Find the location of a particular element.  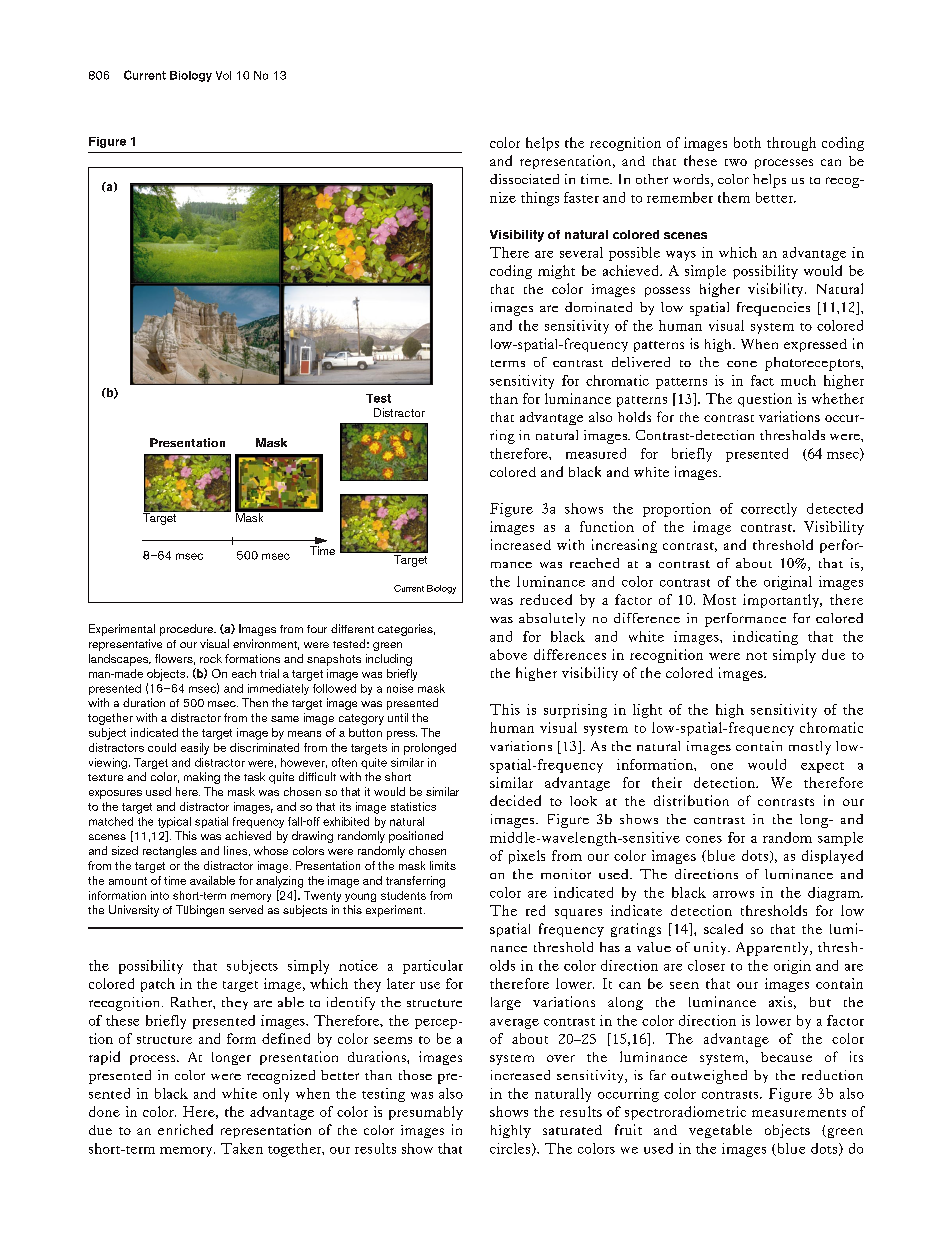

displayed is located at coordinates (832, 857).
